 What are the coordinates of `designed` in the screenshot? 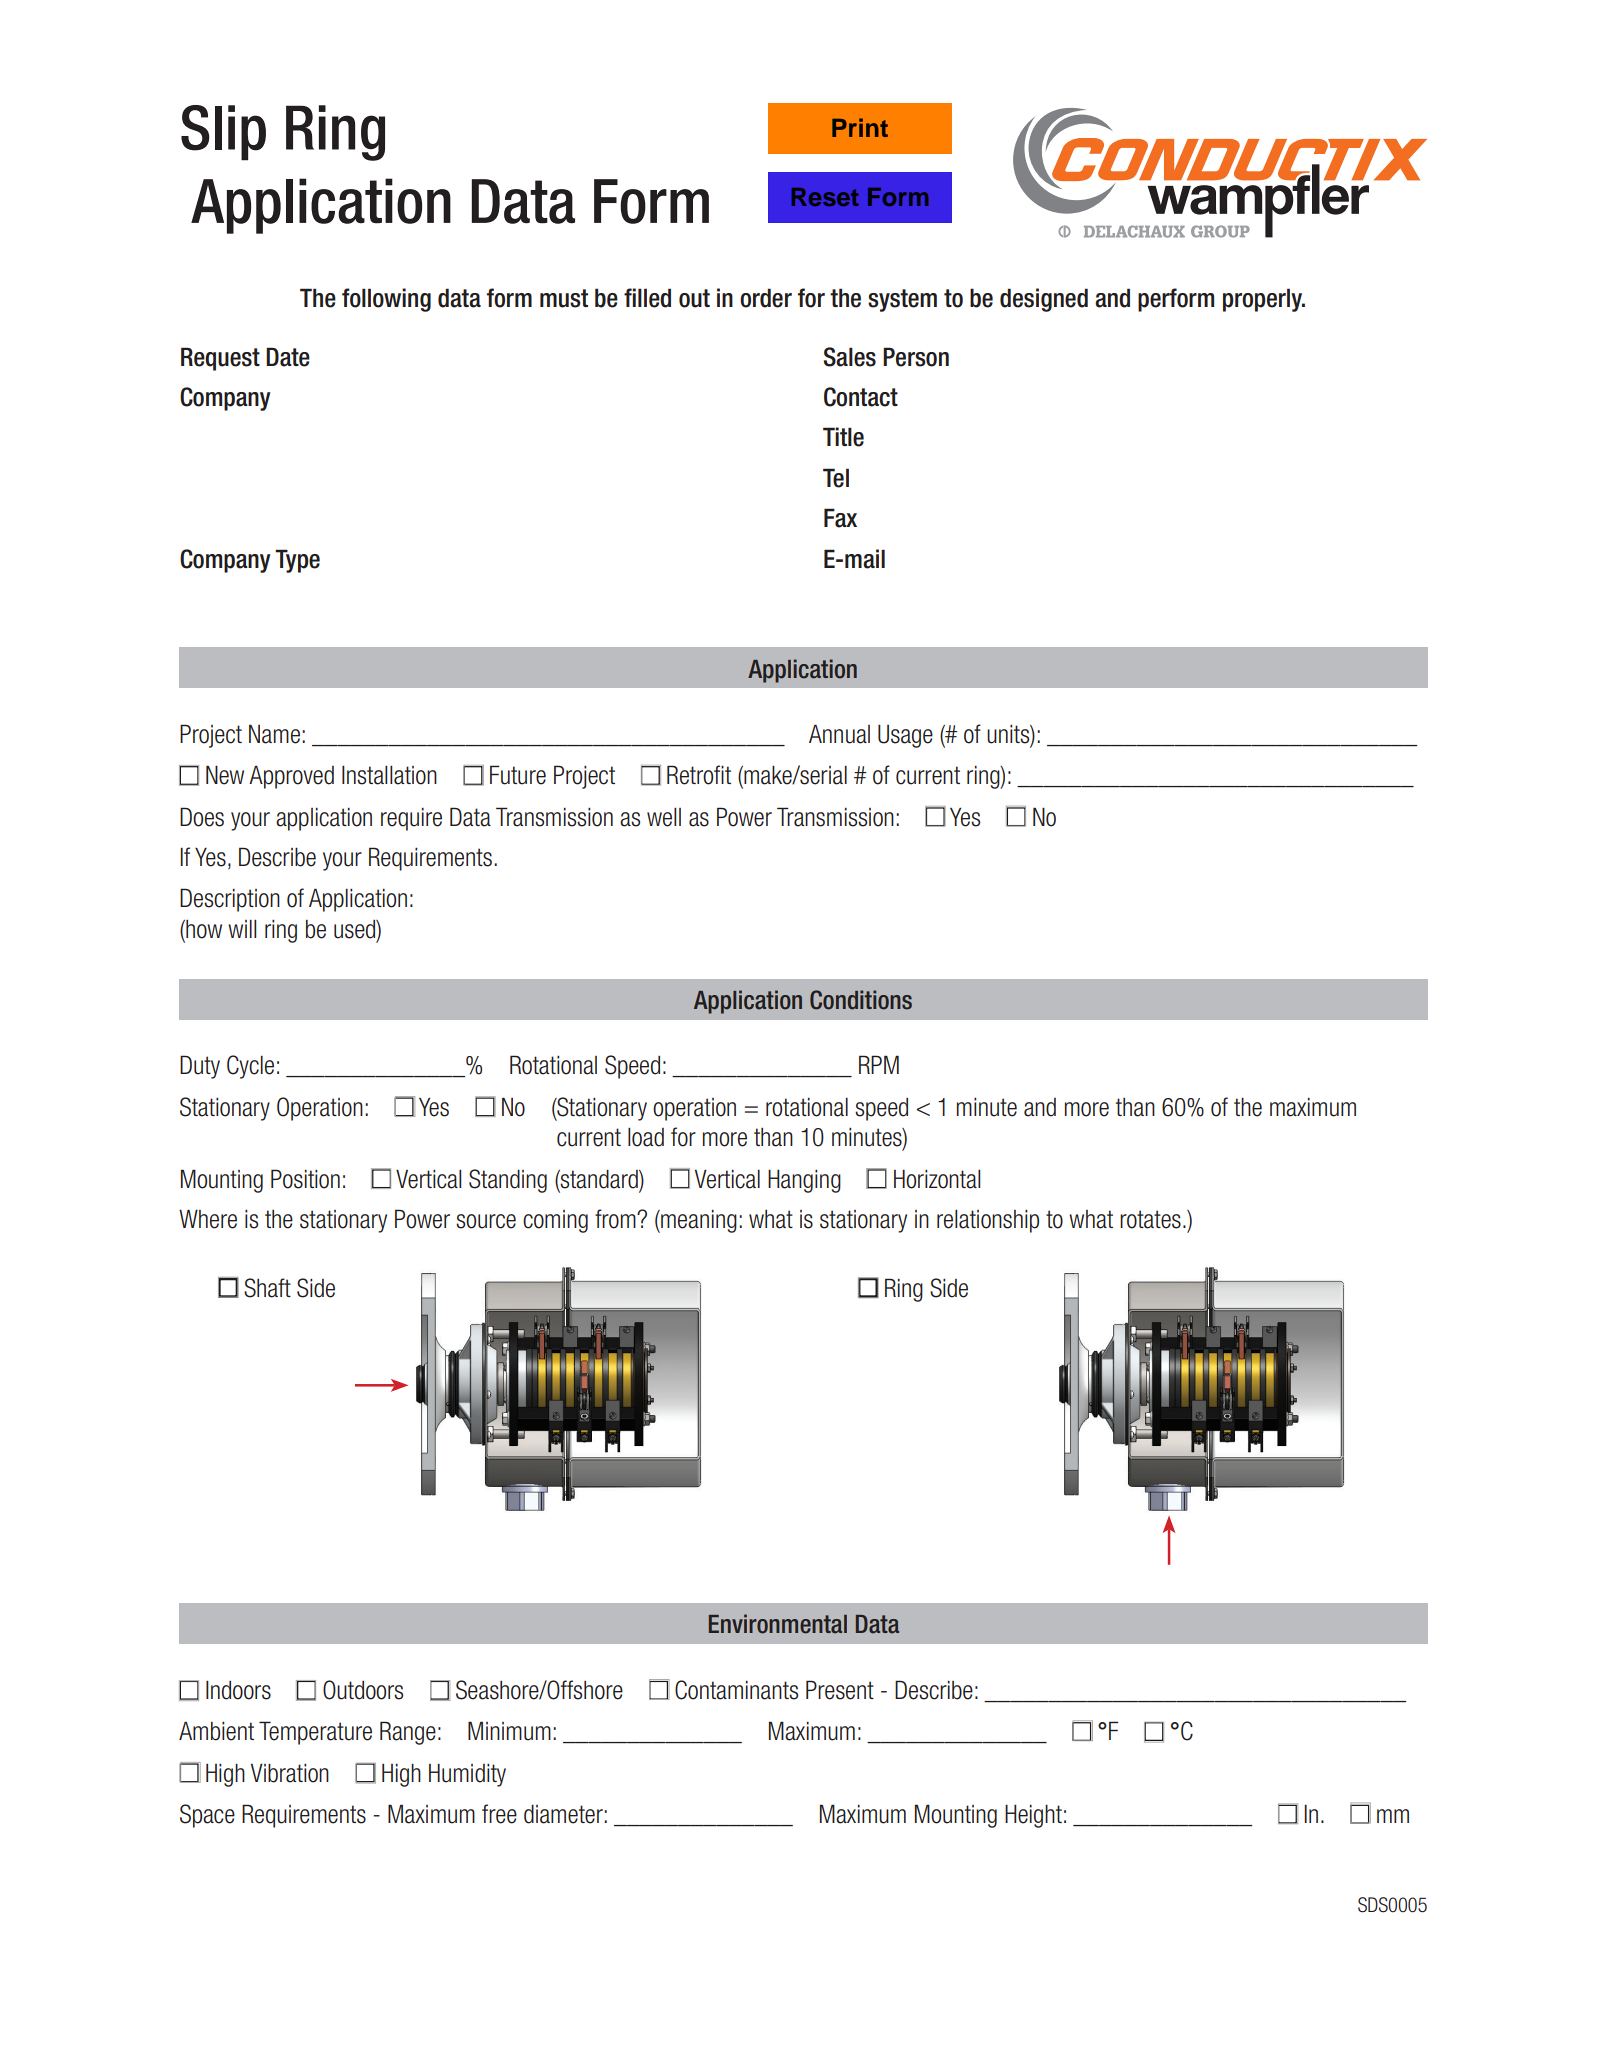 It's located at (1044, 300).
